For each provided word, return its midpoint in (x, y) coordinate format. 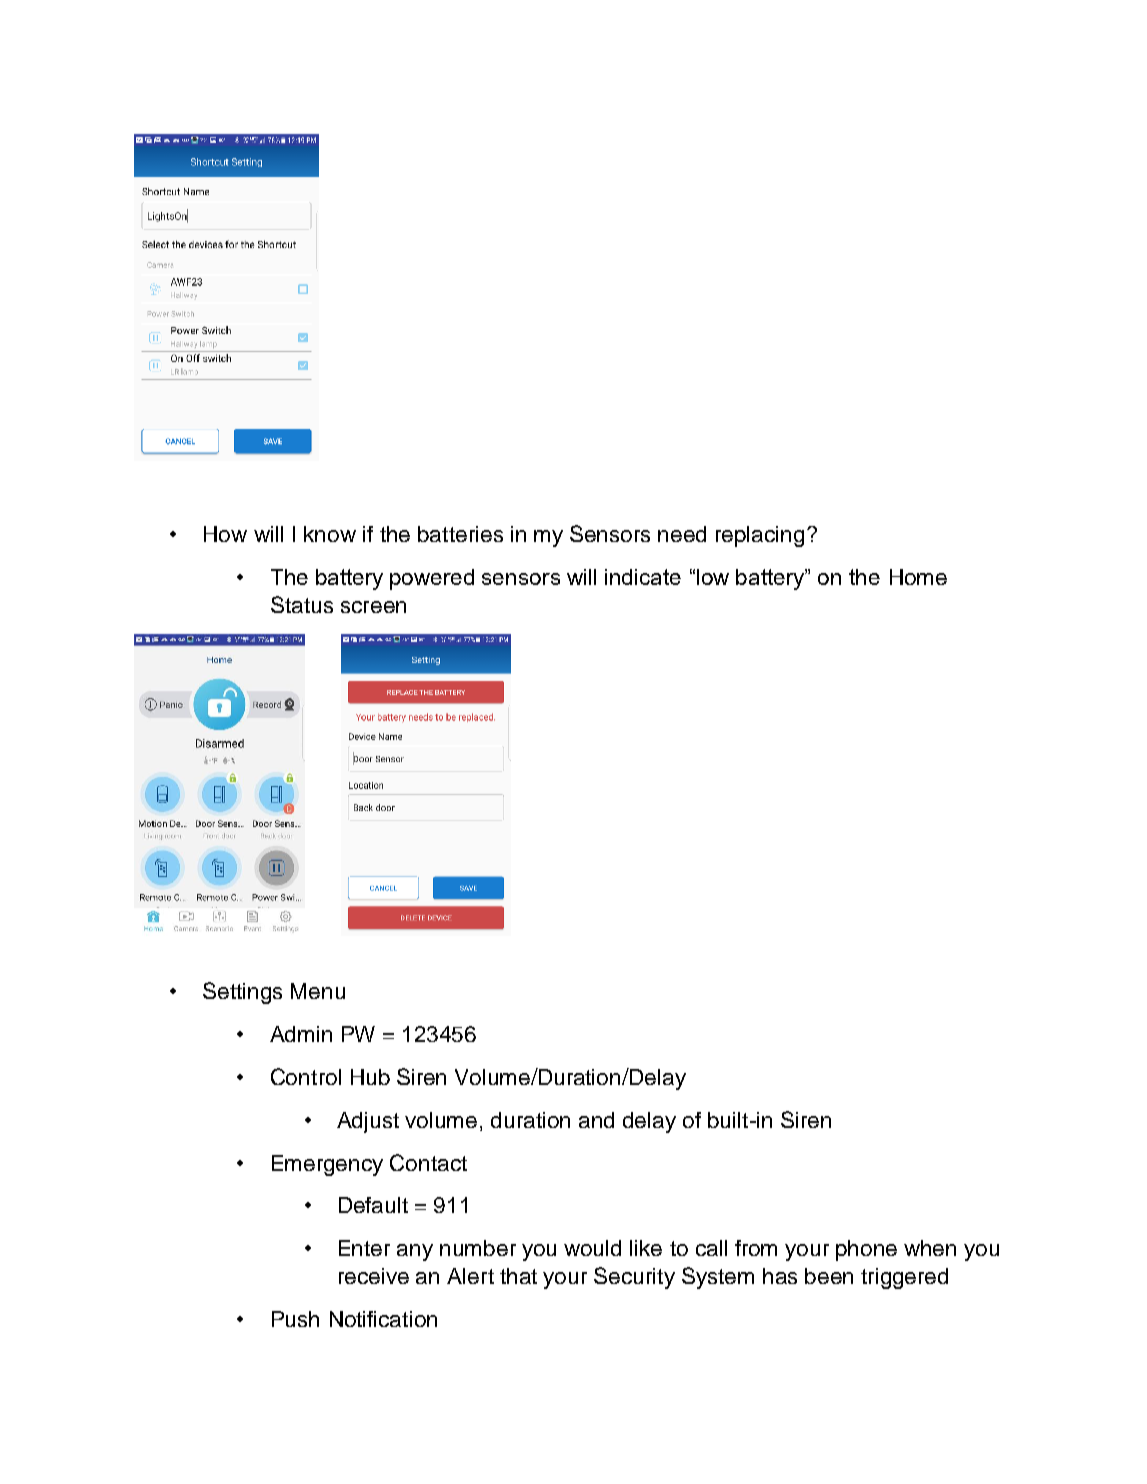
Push (295, 1319)
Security (634, 1278)
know (330, 534)
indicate (643, 577)
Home (918, 577)
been (829, 1276)
